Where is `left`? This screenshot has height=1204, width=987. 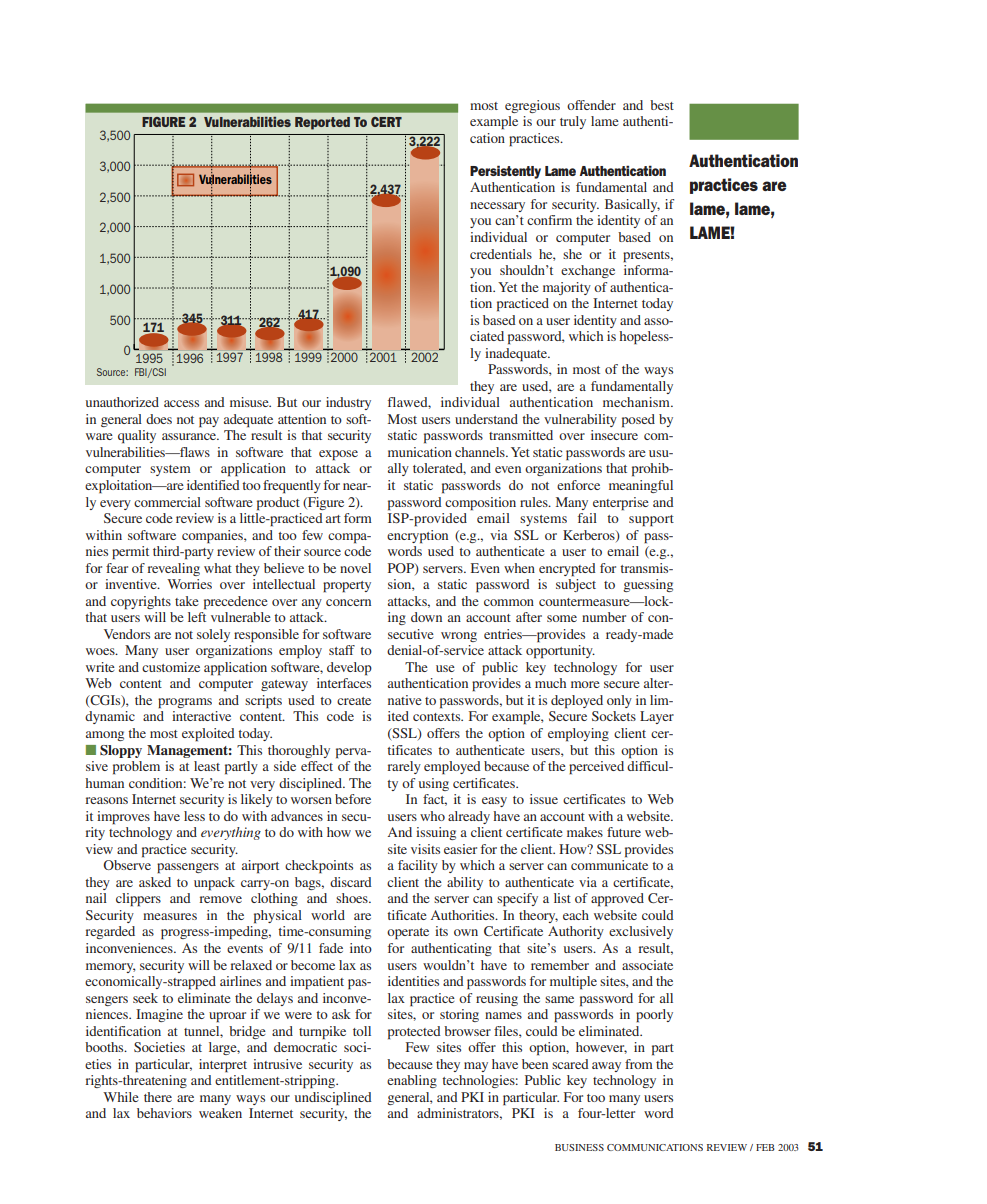
left is located at coordinates (197, 617).
